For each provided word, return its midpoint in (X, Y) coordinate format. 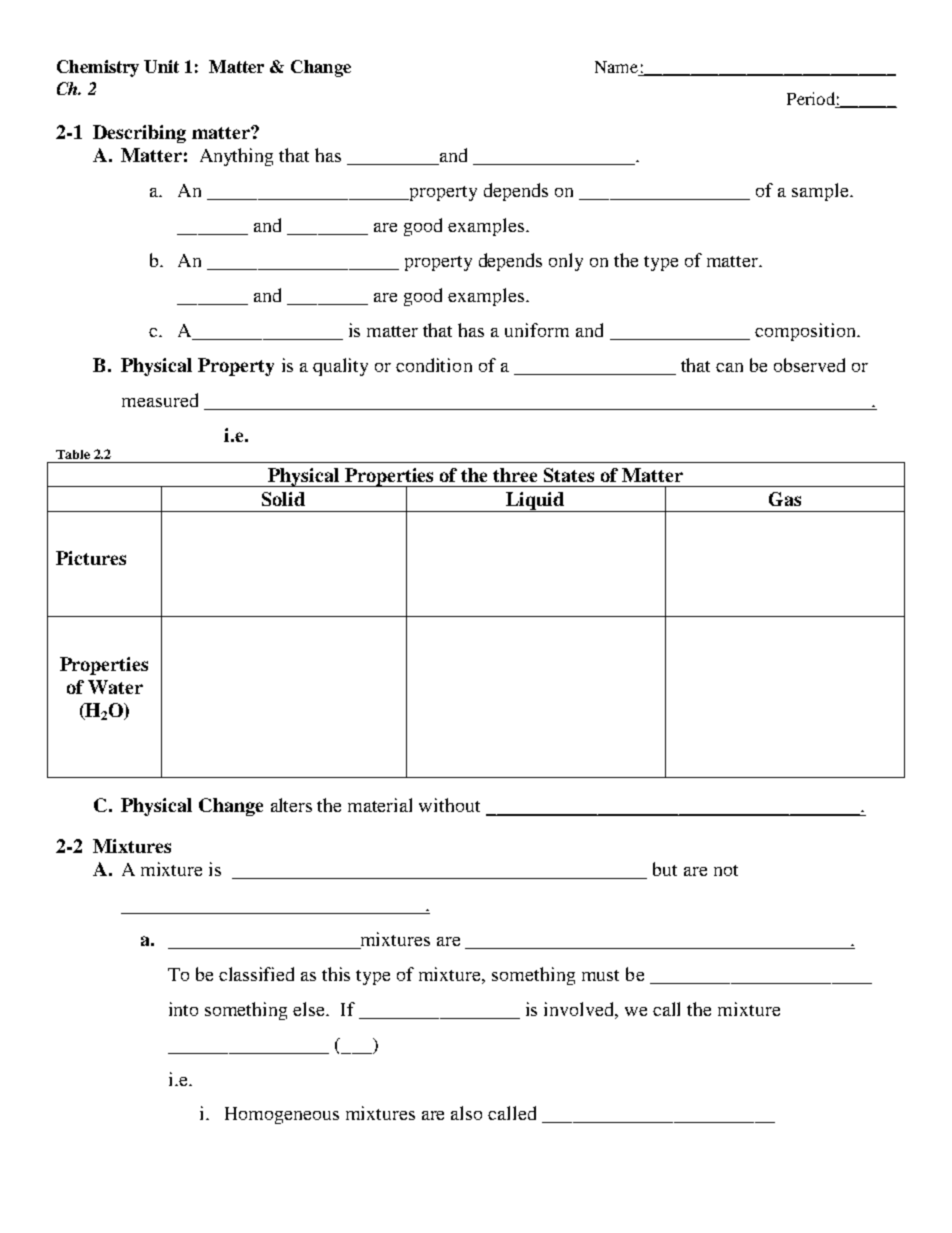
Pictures (91, 558)
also (466, 1113)
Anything (236, 157)
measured (160, 400)
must (600, 975)
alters (291, 805)
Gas (785, 499)
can (729, 367)
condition (434, 365)
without (449, 805)
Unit (161, 66)
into (183, 1009)
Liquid (535, 502)
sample (821, 192)
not (726, 870)
